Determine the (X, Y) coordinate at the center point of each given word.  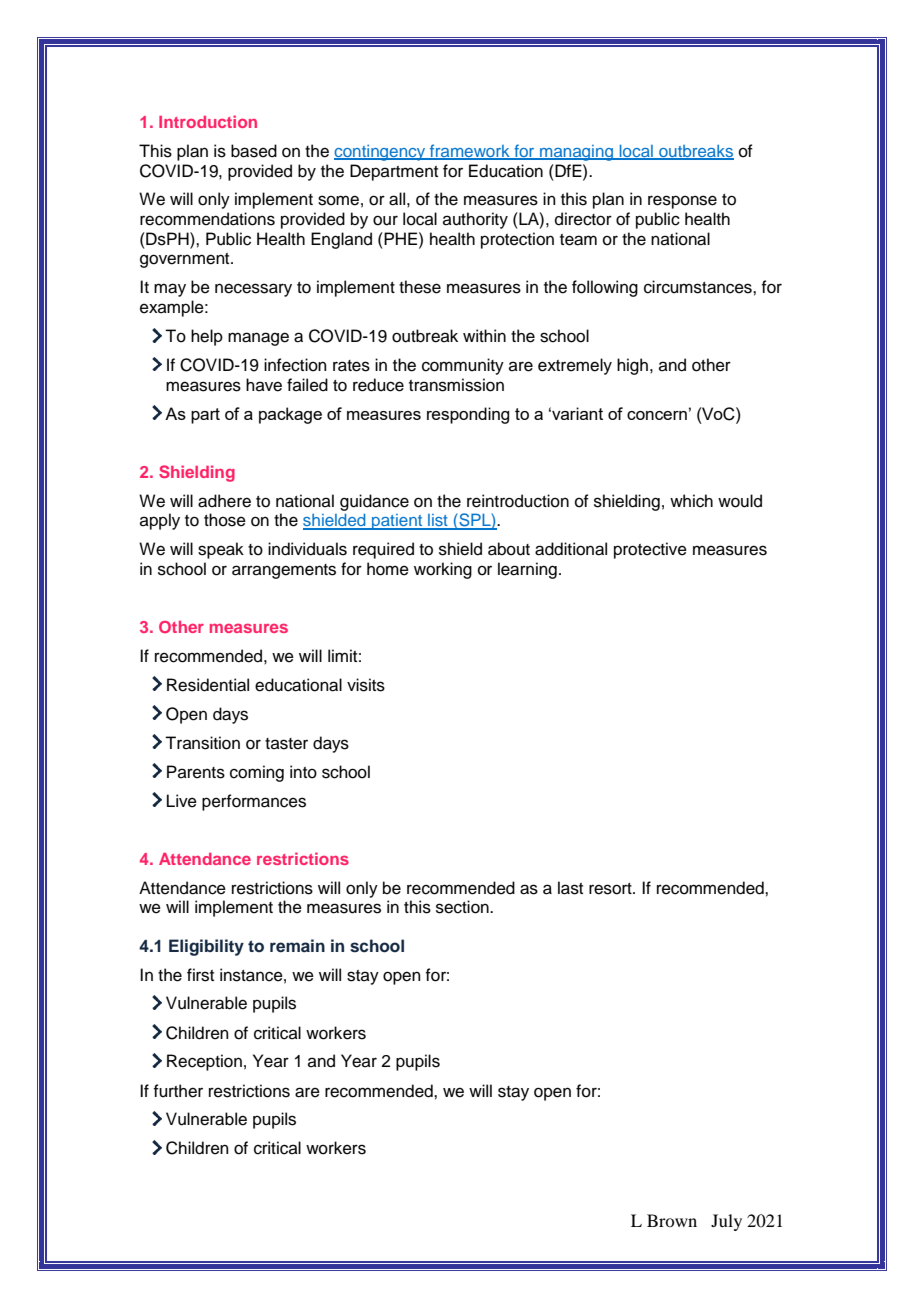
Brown (672, 1220)
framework (470, 152)
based (254, 151)
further (178, 1091)
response (682, 202)
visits (366, 685)
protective (650, 550)
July (726, 1222)
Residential (208, 685)
